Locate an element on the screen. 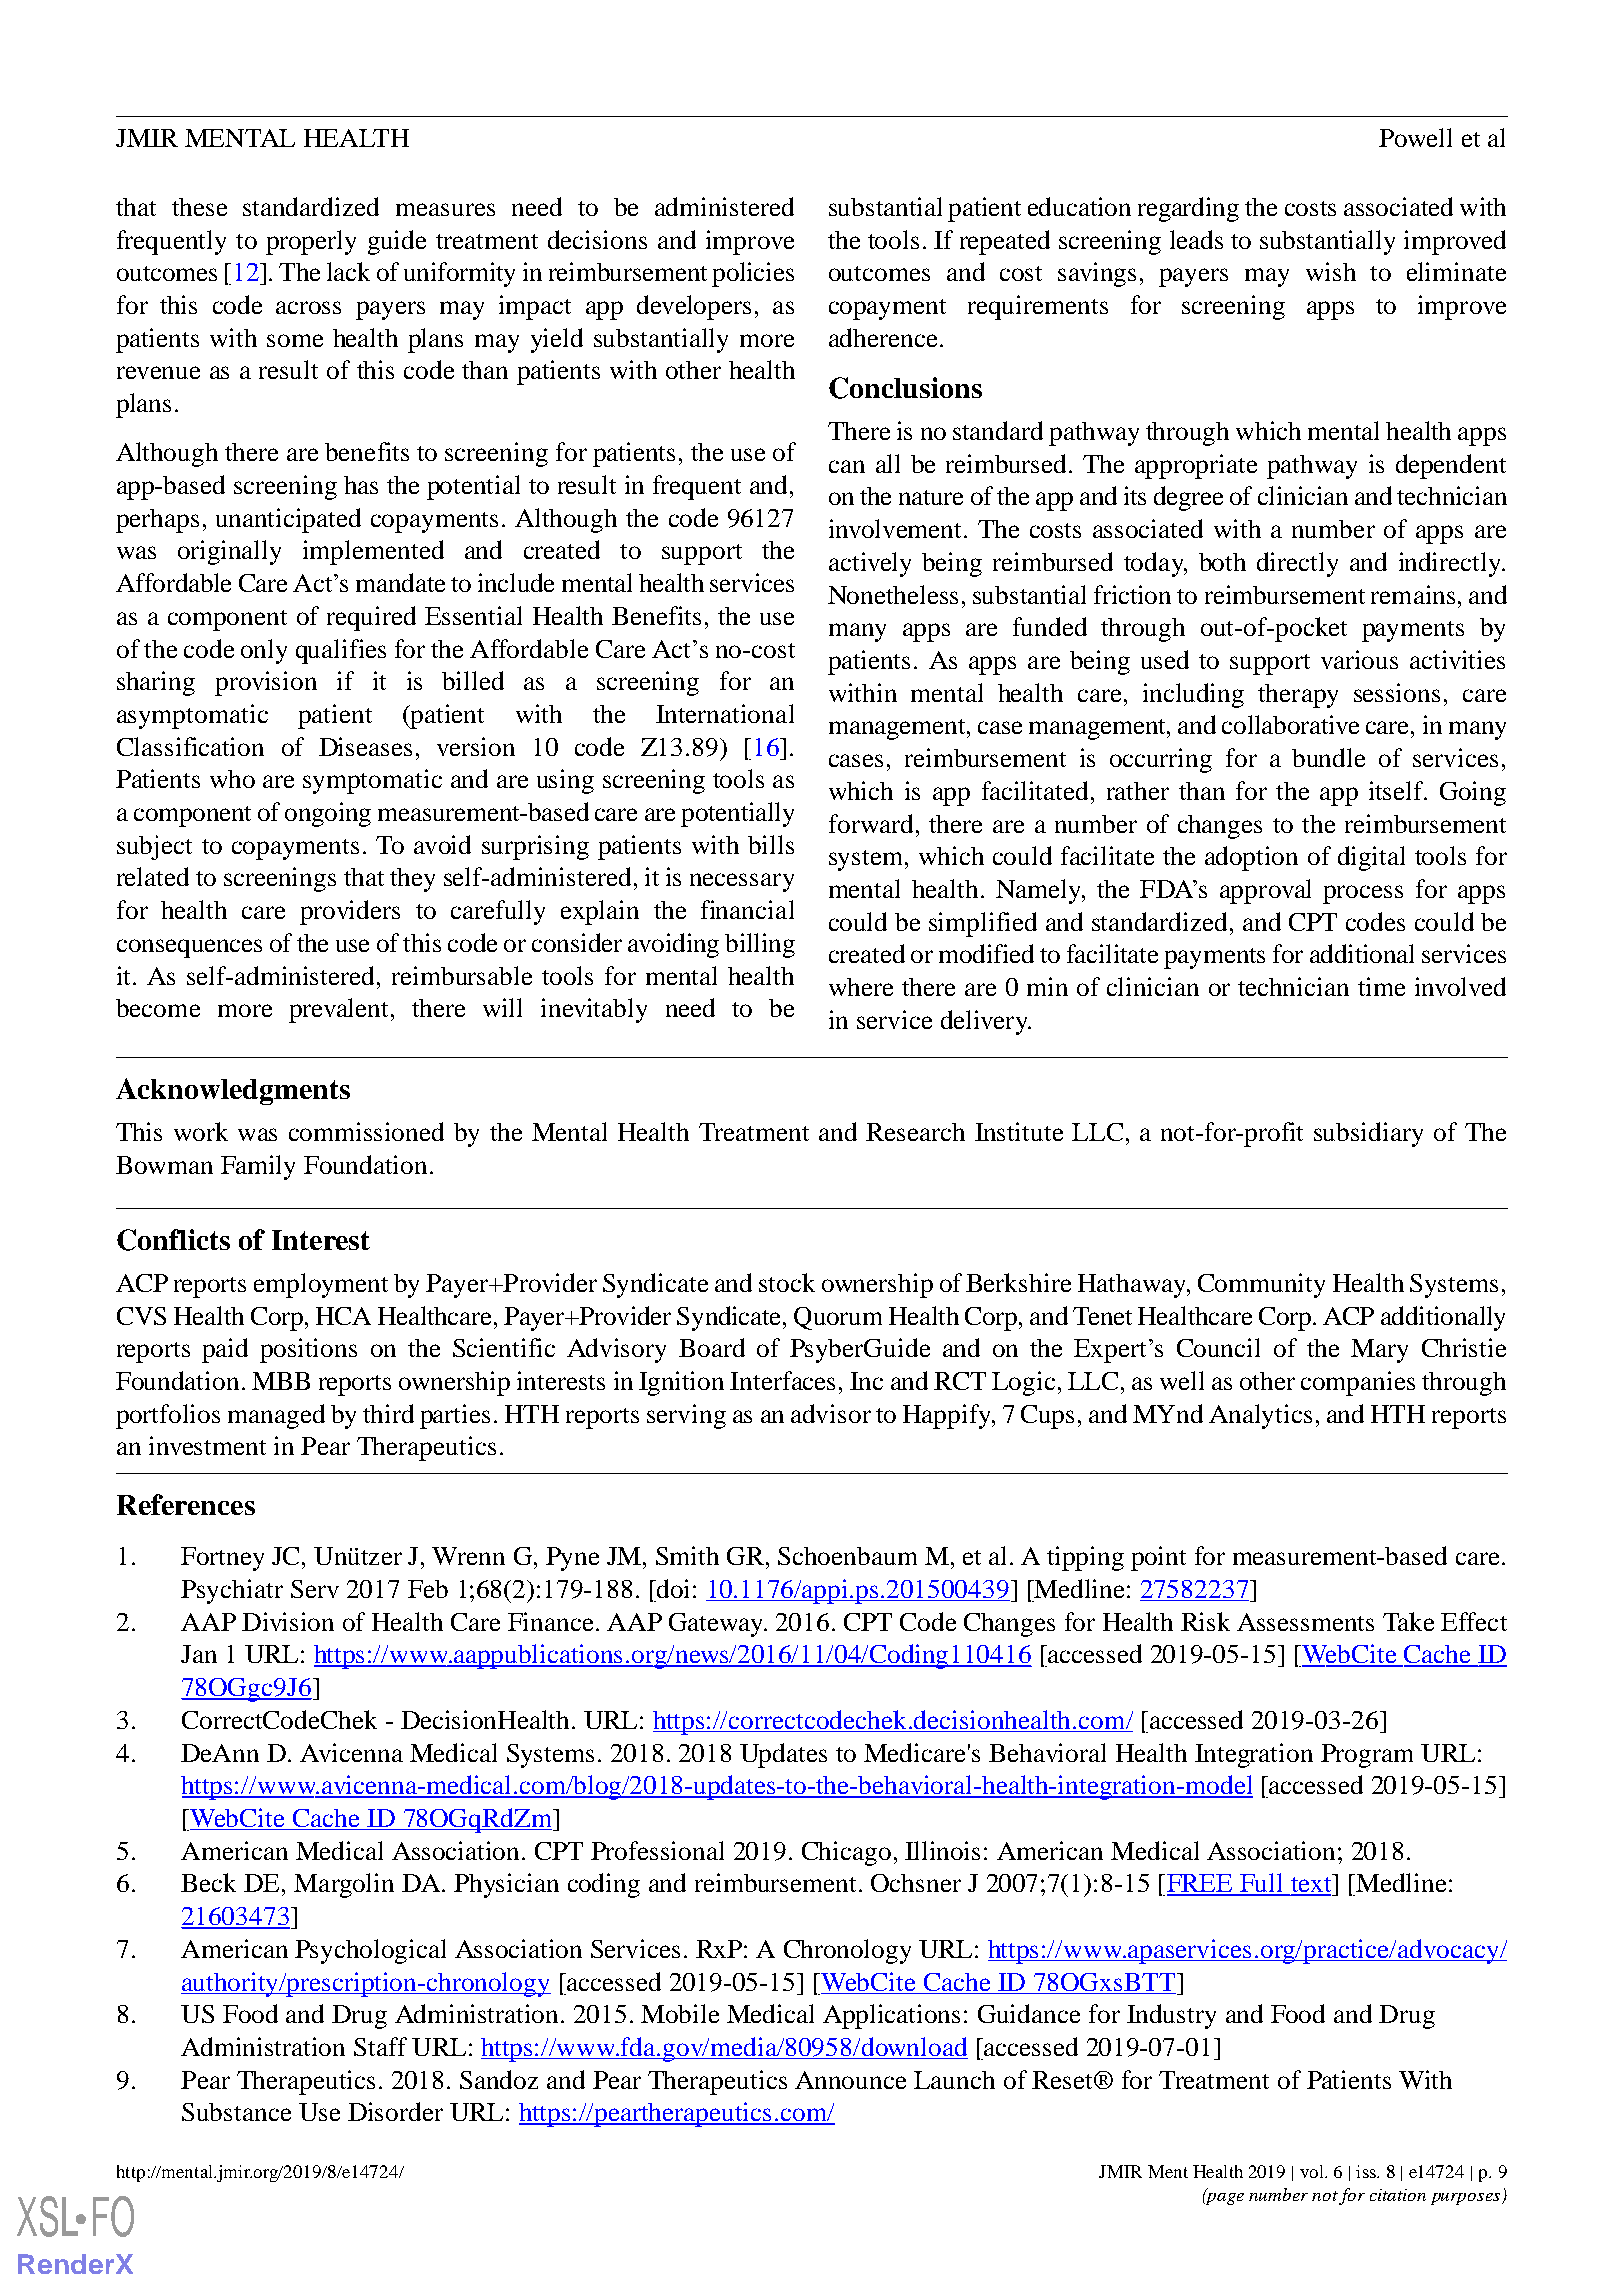  subsidiary is located at coordinates (1368, 1134).
